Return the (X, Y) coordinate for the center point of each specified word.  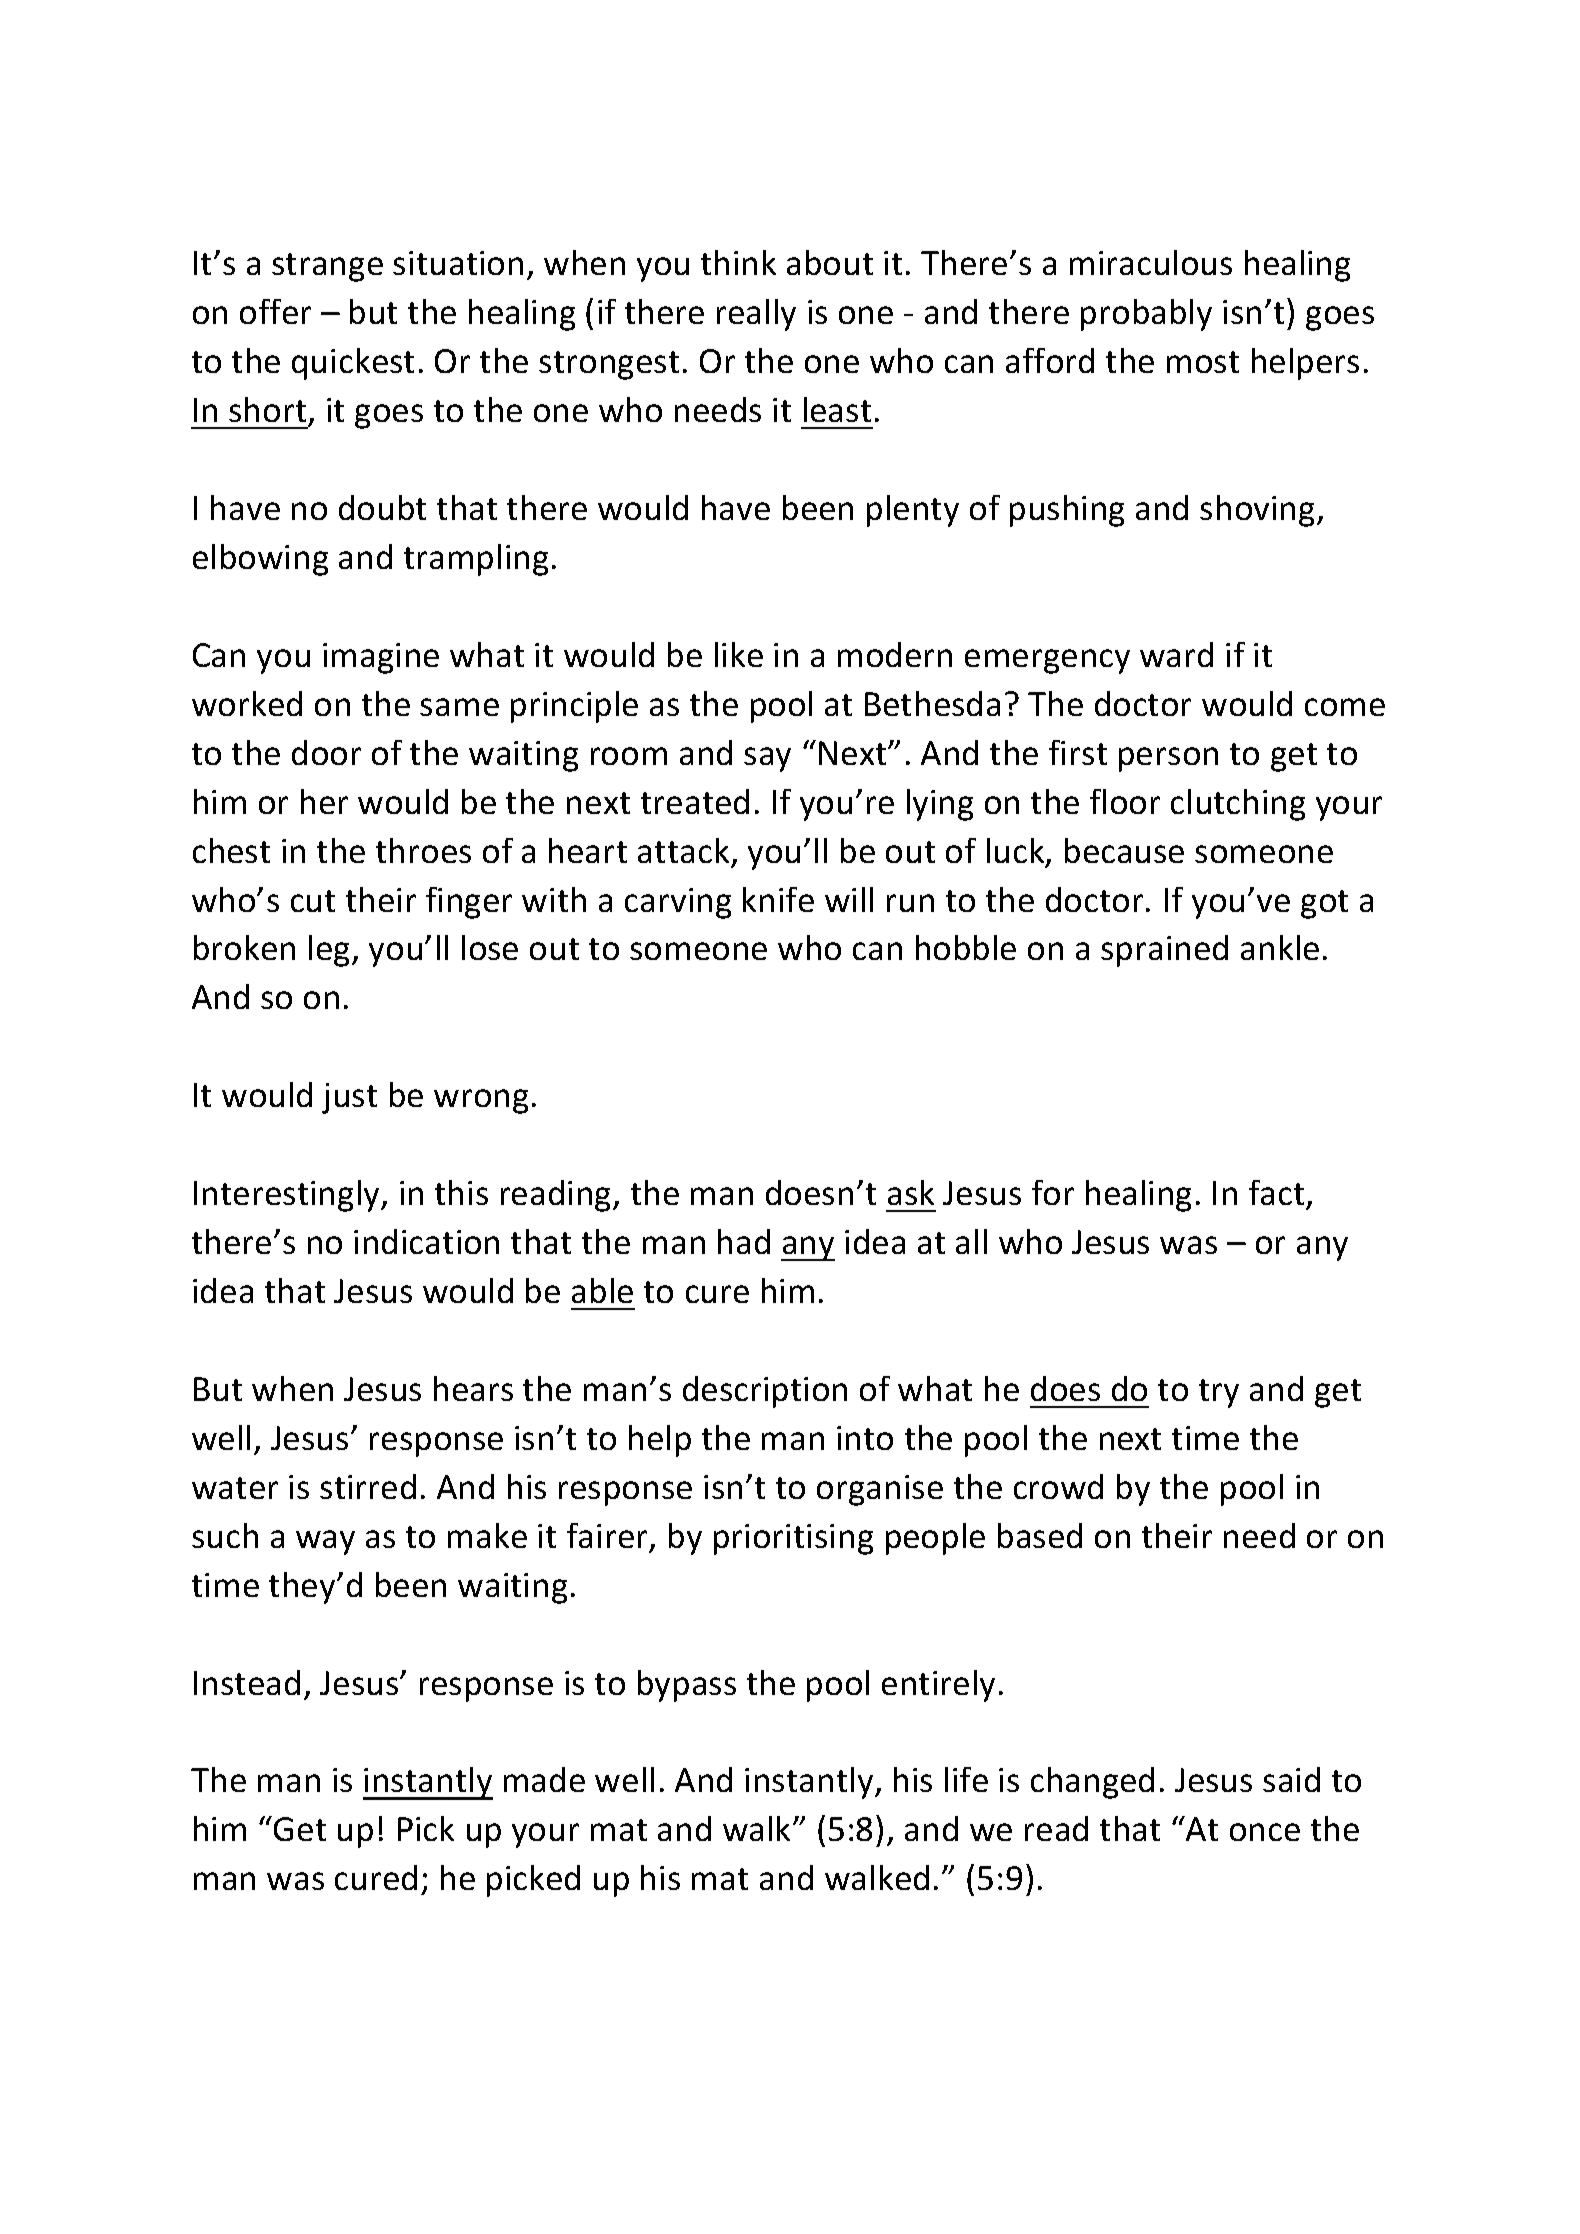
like (739, 654)
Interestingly (288, 1196)
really (756, 315)
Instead (247, 1682)
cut (313, 901)
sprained (1164, 951)
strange (327, 267)
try (1219, 1393)
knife (778, 899)
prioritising (793, 1539)
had (744, 1241)
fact (1276, 1192)
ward (1176, 654)
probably (1146, 315)
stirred (368, 1486)
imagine (381, 658)
